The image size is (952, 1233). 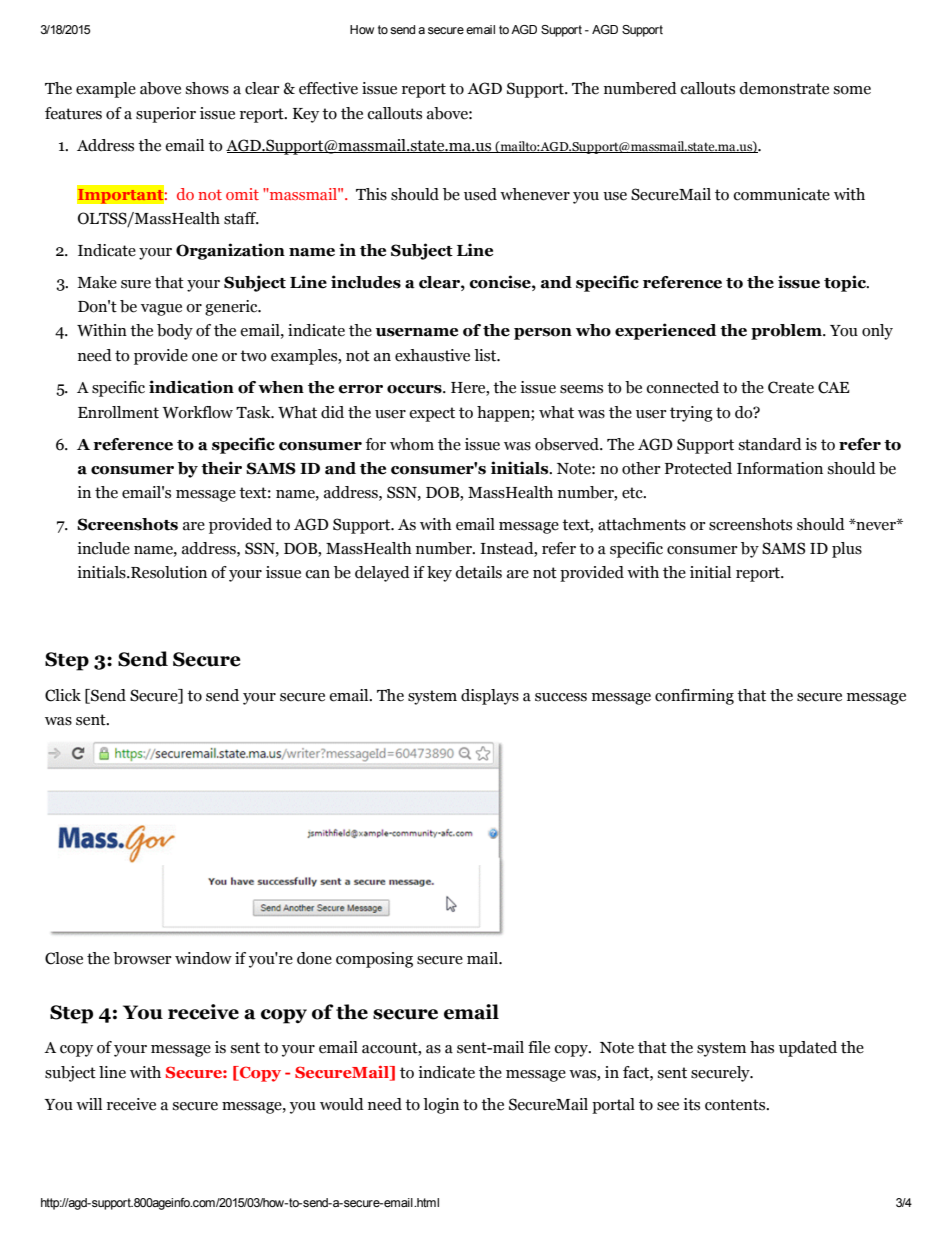 I want to click on demonstrate, so click(x=784, y=88).
